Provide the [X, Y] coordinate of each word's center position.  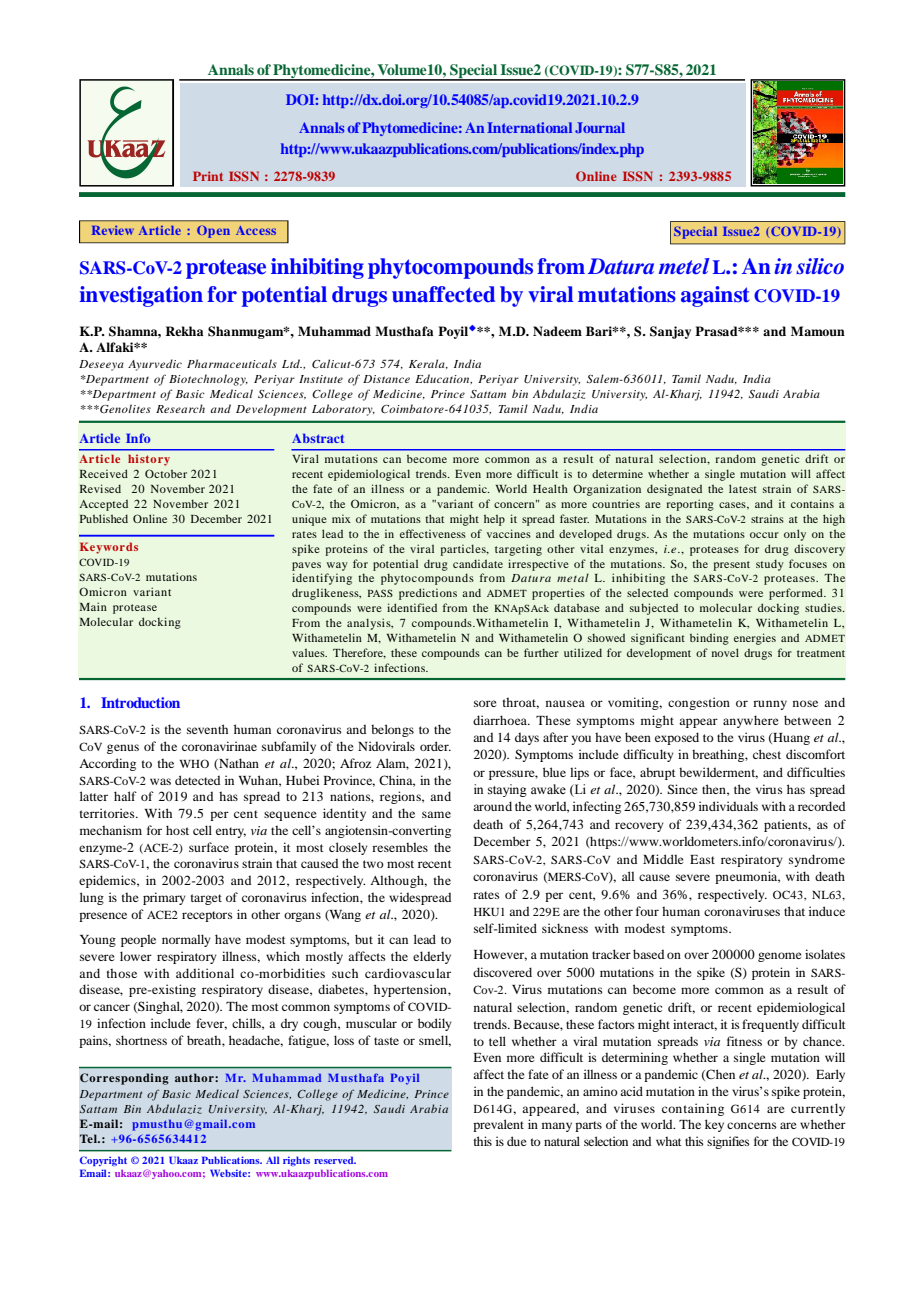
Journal [600, 127]
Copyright [103, 1161]
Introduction [140, 702]
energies [755, 639]
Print [208, 176]
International [529, 127]
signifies [728, 1142]
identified [412, 607]
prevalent [498, 1125]
